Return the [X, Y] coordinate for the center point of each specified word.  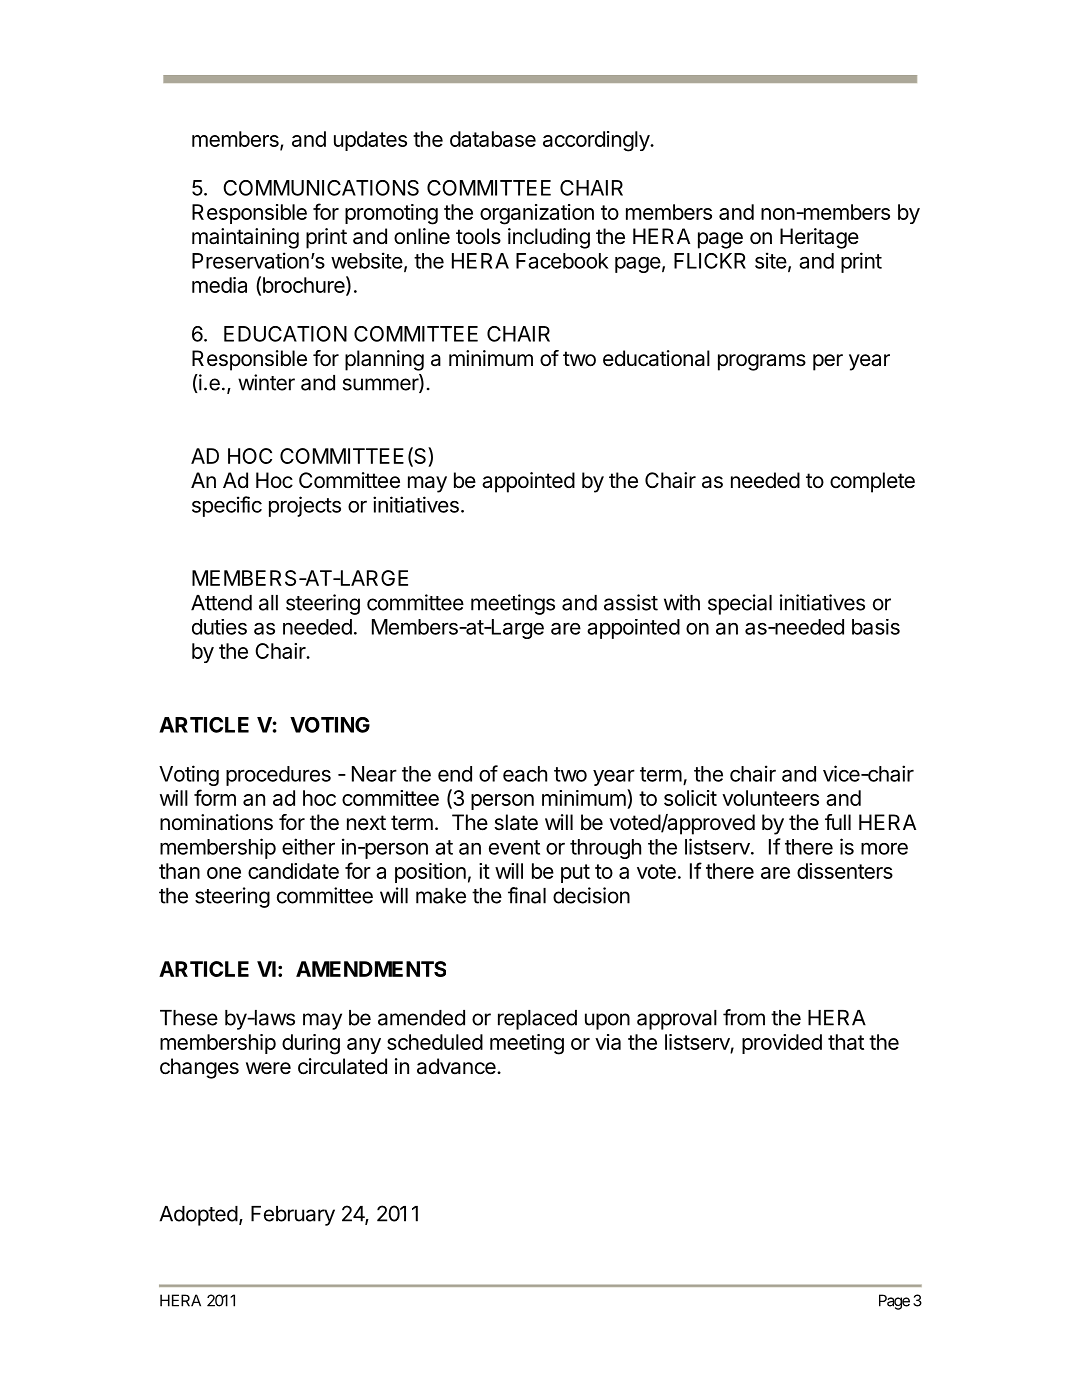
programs [762, 362]
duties [219, 627]
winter [266, 382]
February [293, 1216]
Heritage [819, 238]
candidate [293, 871]
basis [876, 627]
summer [381, 385]
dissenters [845, 871]
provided [782, 1044]
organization [537, 214]
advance [457, 1066]
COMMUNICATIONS [321, 188]
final [527, 895]
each [525, 774]
